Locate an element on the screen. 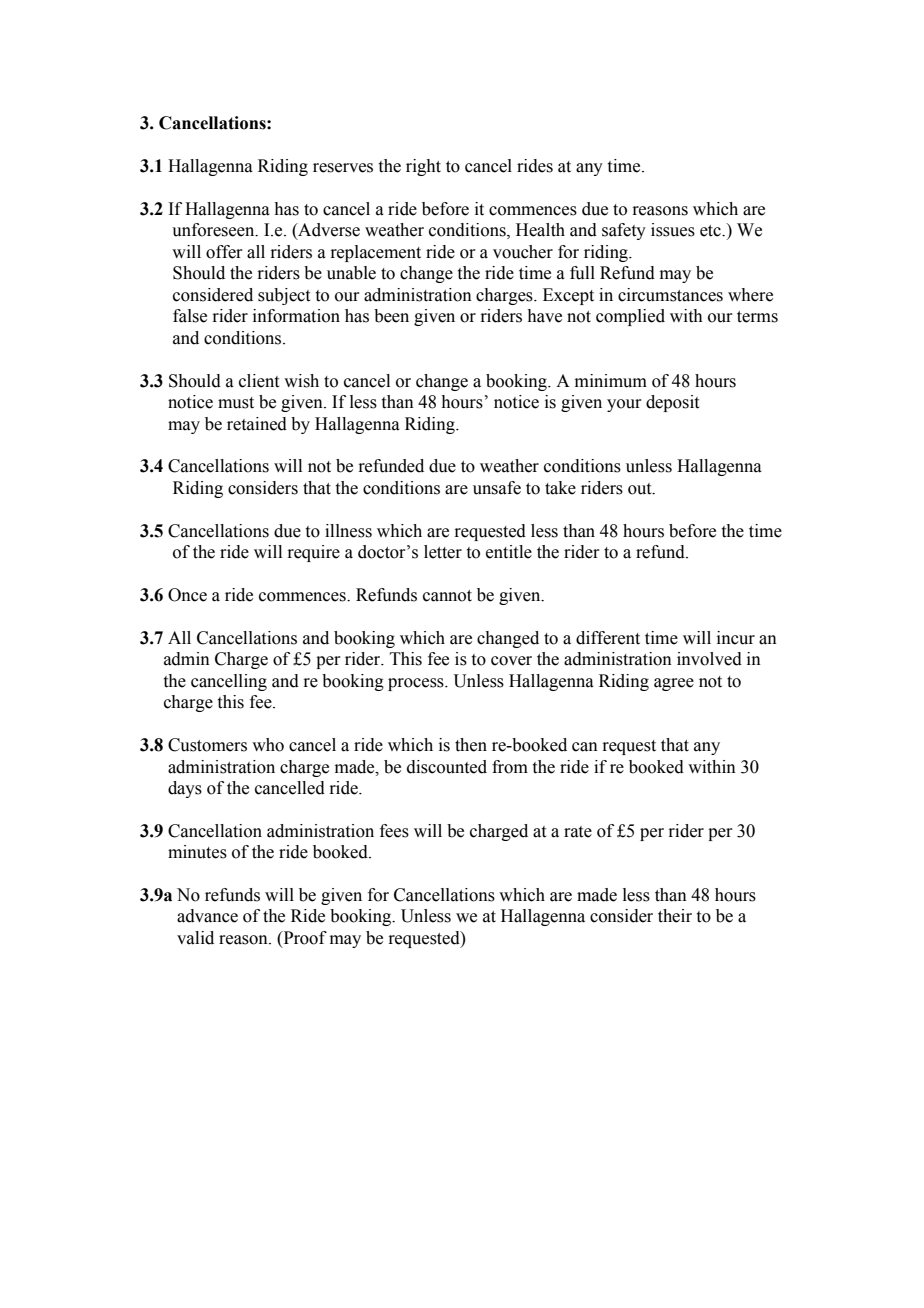 The width and height of the screenshot is (924, 1308). require is located at coordinates (313, 553).
